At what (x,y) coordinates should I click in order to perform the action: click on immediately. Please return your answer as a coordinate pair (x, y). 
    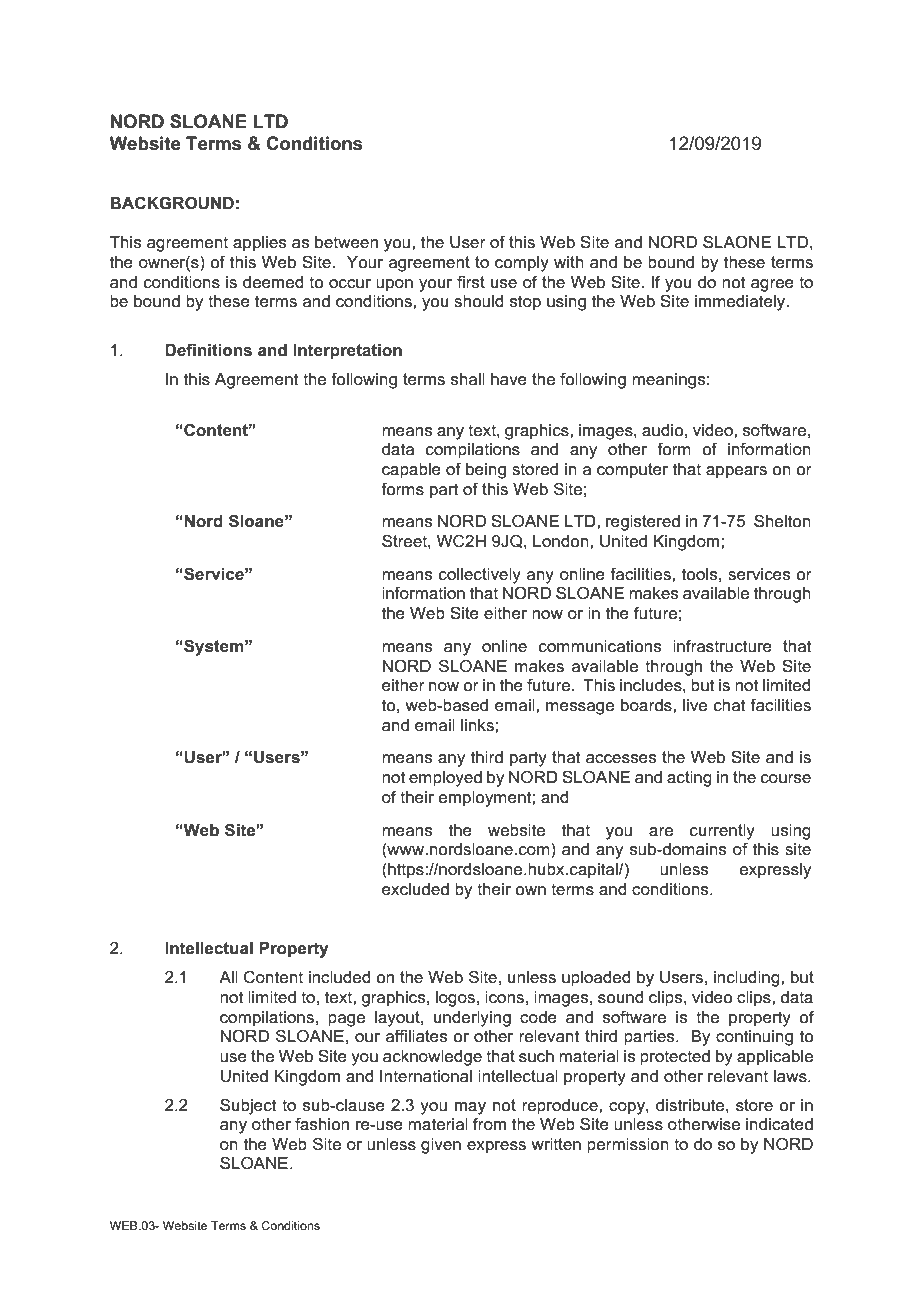
    Looking at the image, I should click on (741, 303).
